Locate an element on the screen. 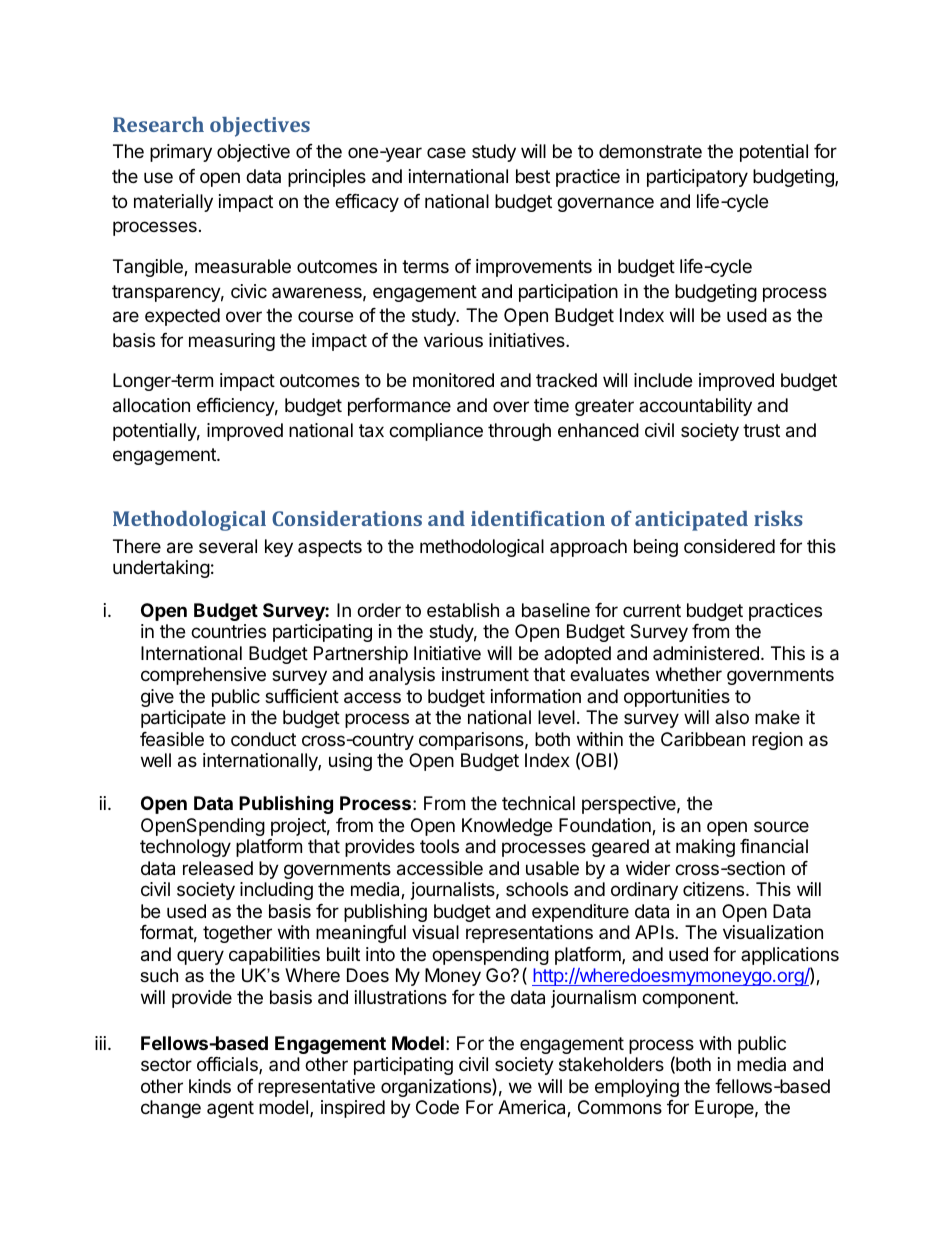  released is located at coordinates (218, 868).
